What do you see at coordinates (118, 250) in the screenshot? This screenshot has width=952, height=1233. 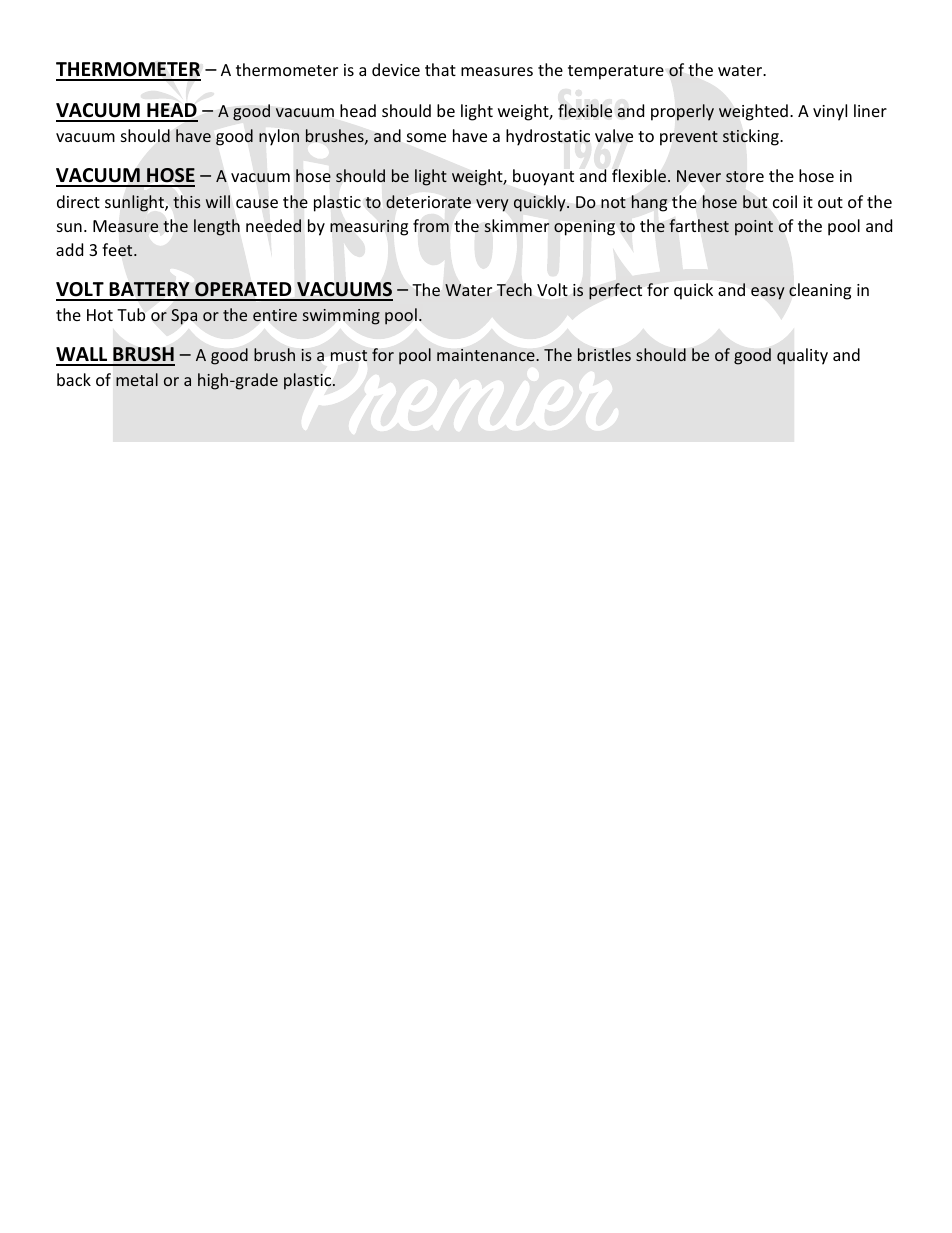 I see `feet` at bounding box center [118, 250].
